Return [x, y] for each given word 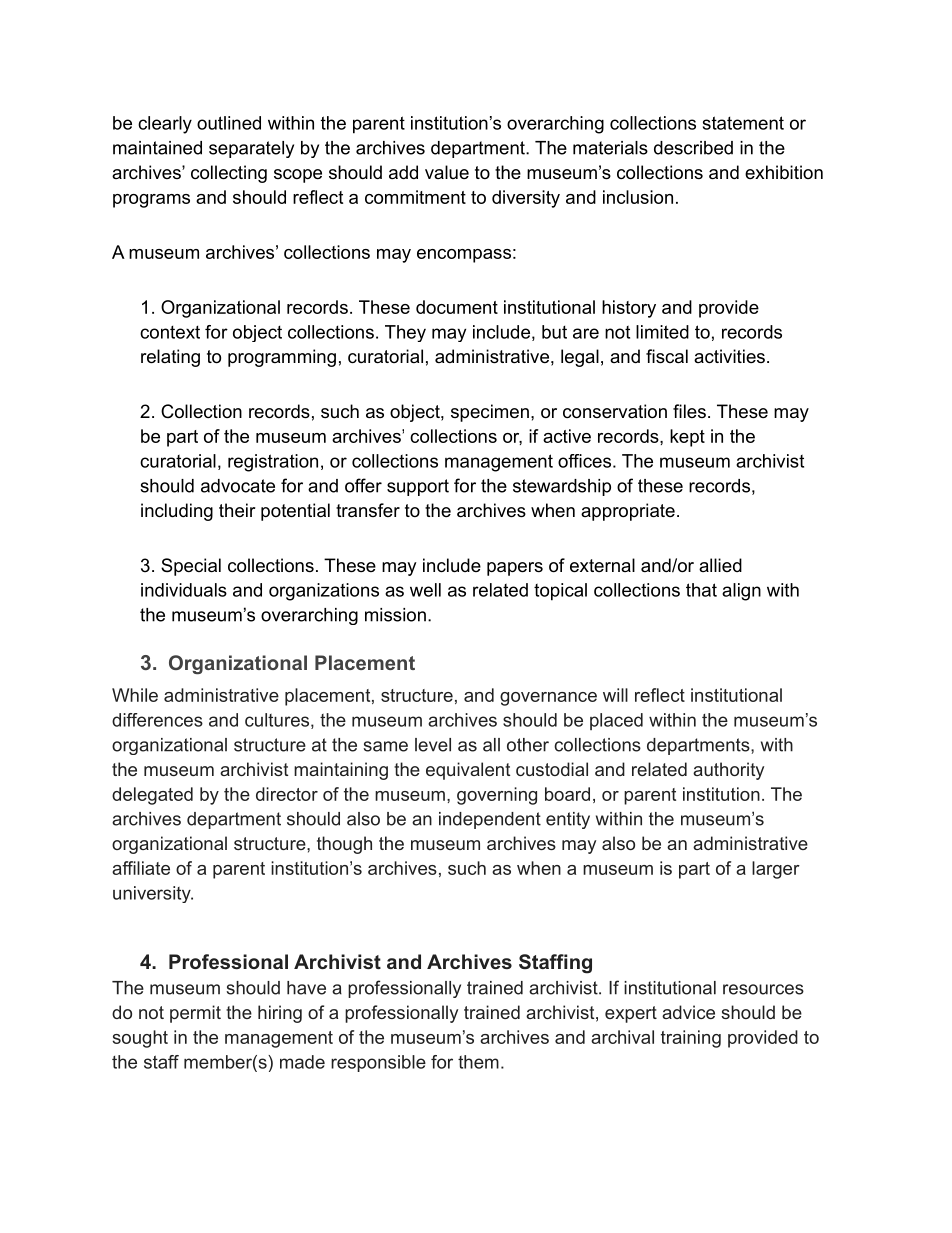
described [693, 148]
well [425, 590]
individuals [184, 590]
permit [195, 1014]
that [701, 590]
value [447, 172]
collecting [229, 174]
